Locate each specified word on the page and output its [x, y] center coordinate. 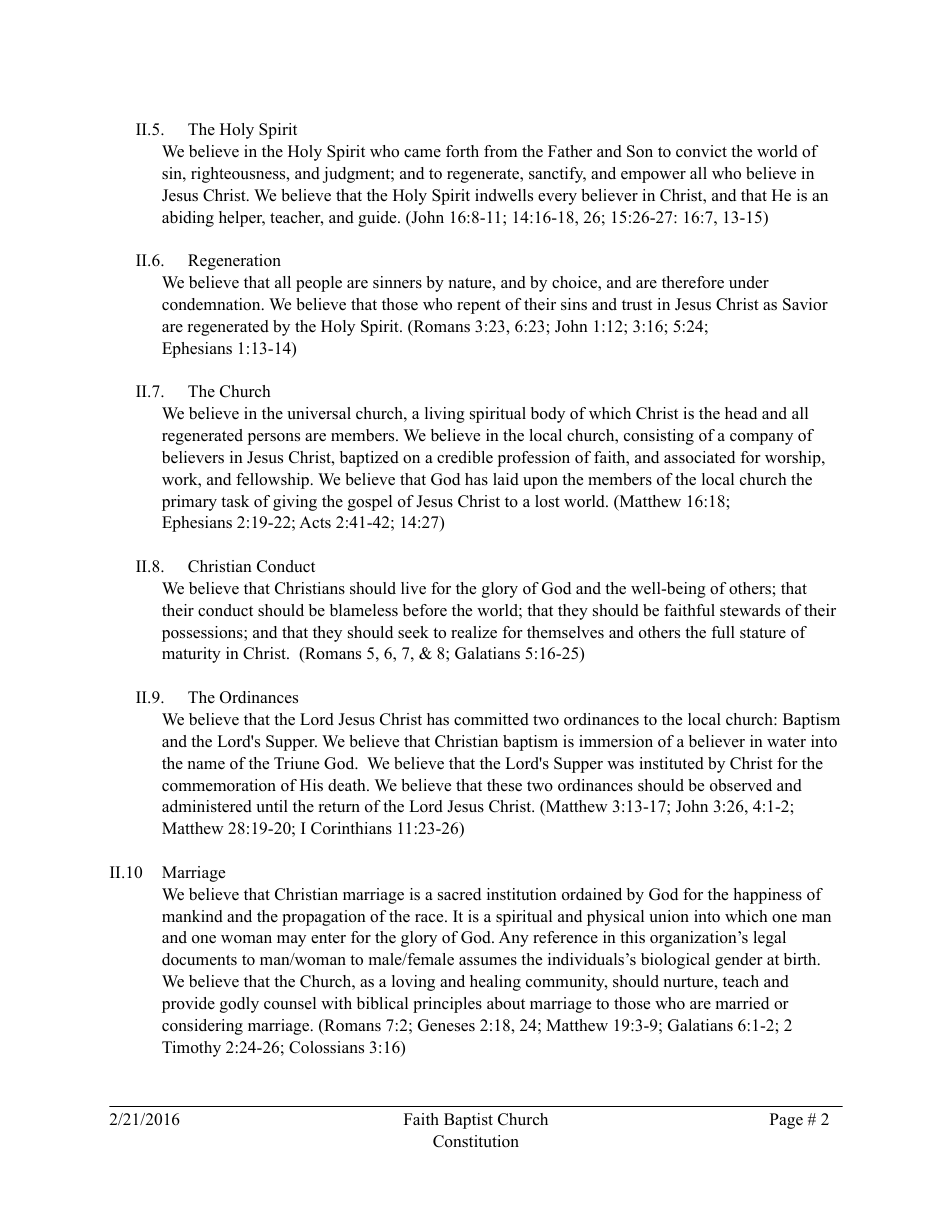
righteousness [239, 175]
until [272, 806]
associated [699, 457]
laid [506, 479]
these [504, 785]
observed [741, 785]
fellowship [274, 481]
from [500, 151]
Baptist [468, 1121]
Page [786, 1121]
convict [701, 151]
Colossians [326, 1047]
